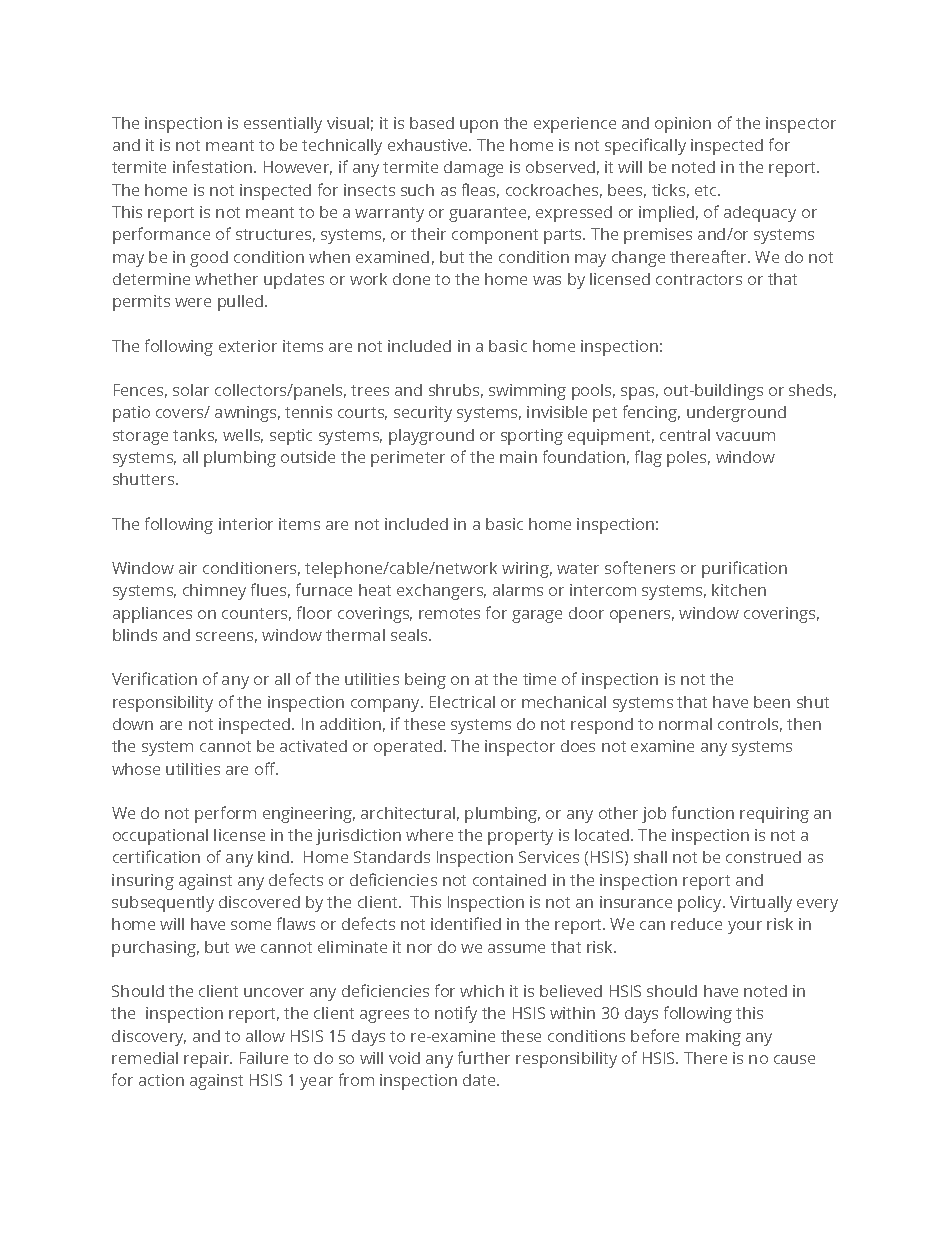 Image resolution: width=952 pixels, height=1233 pixels. Describe the element at coordinates (473, 169) in the page. I see `damage` at that location.
